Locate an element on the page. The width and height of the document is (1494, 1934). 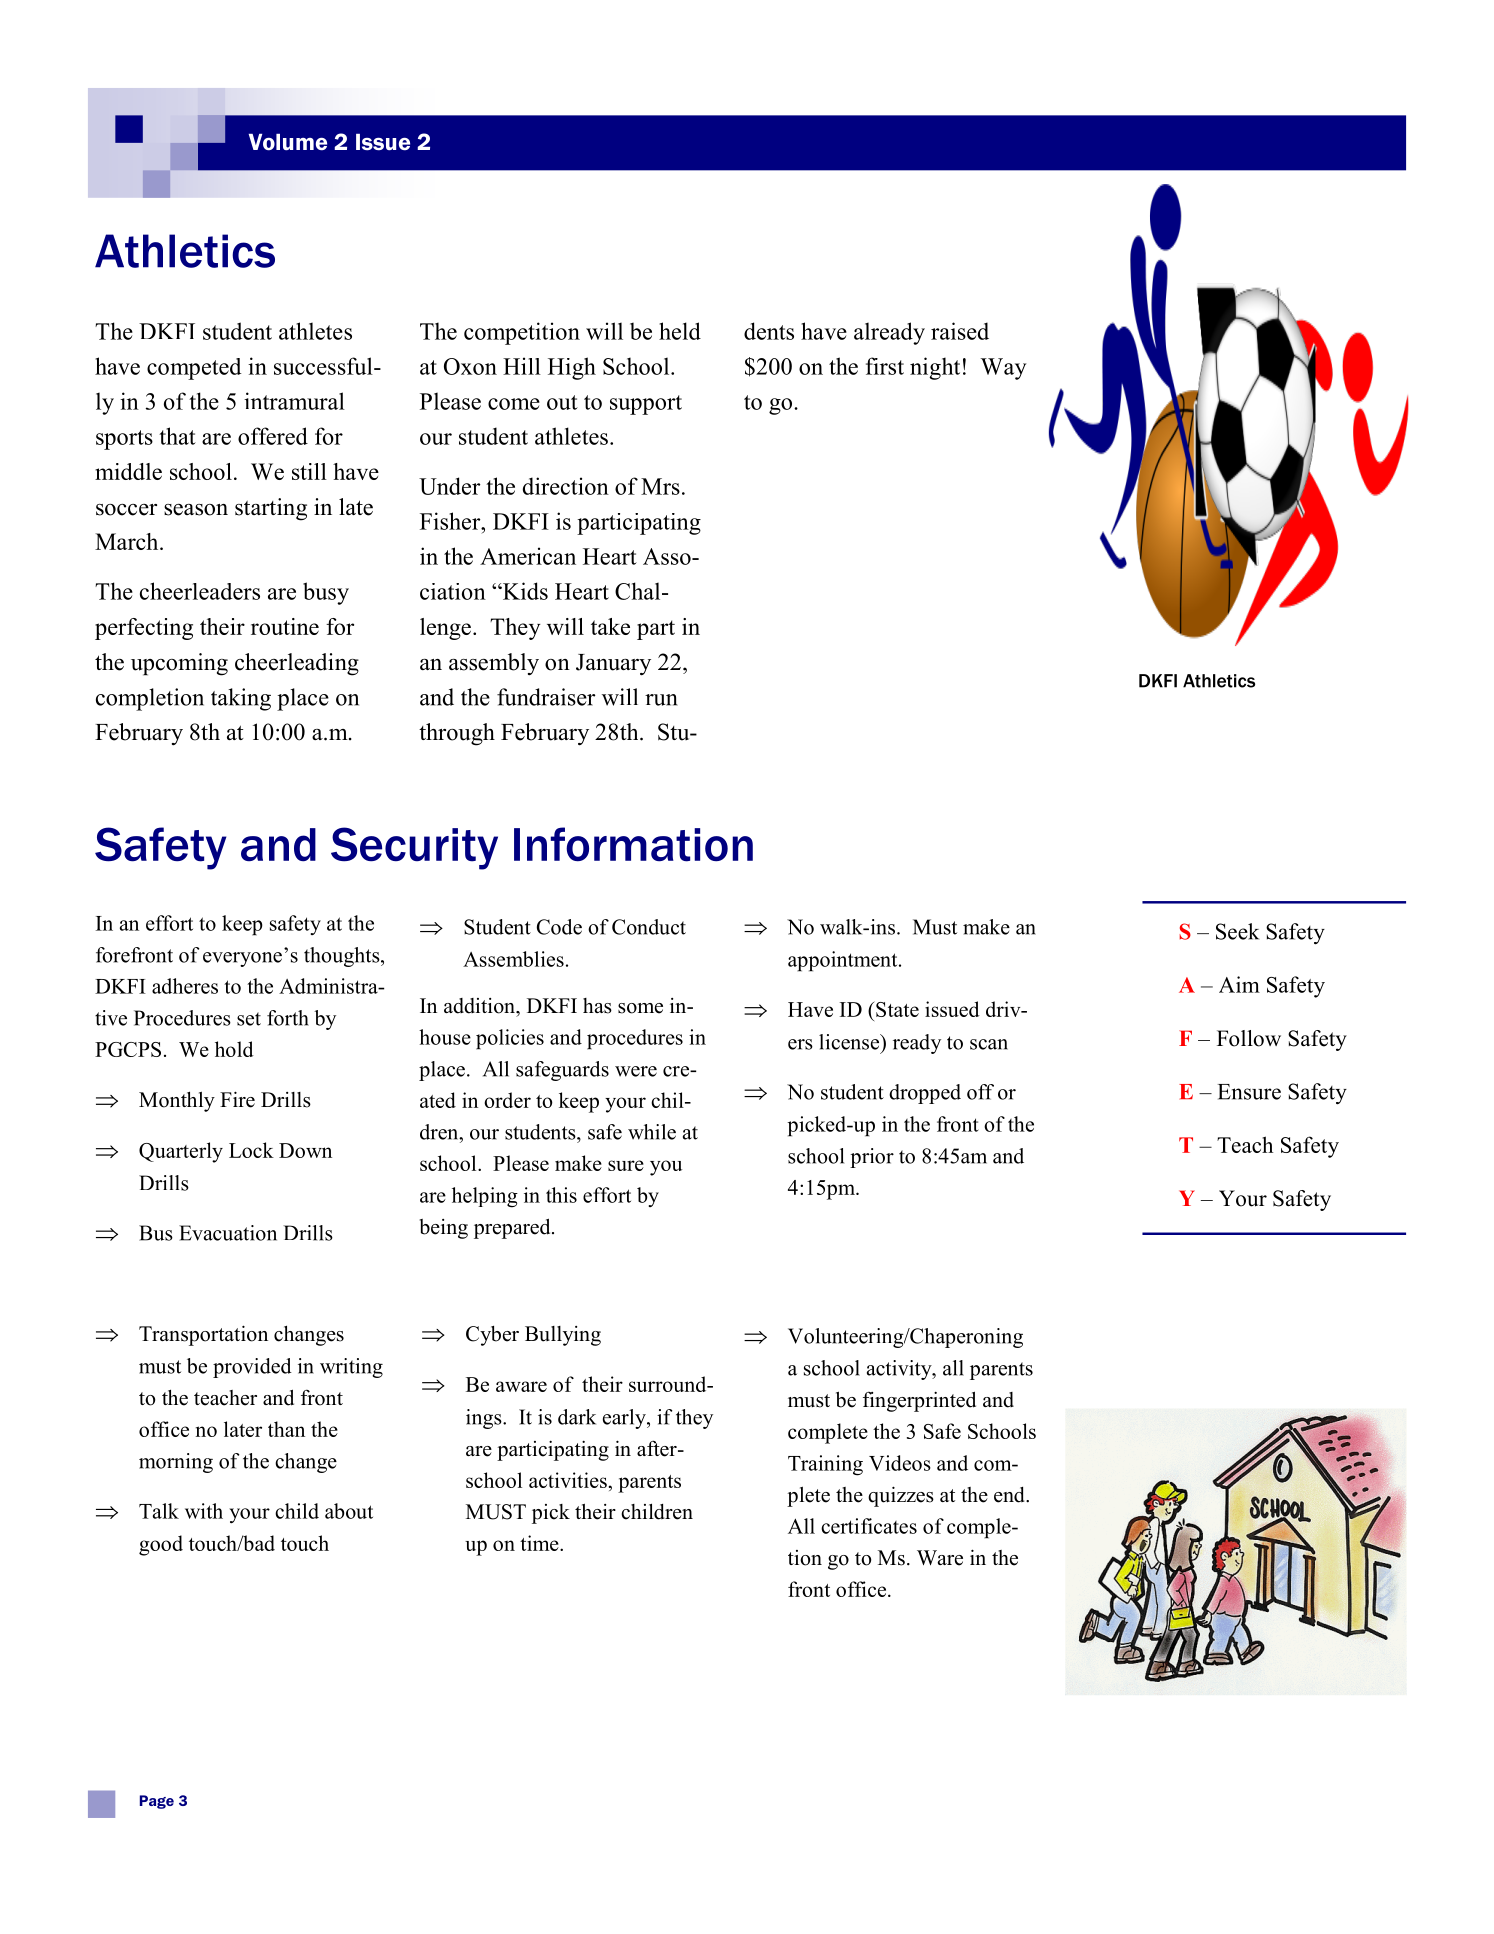
Way is located at coordinates (1003, 369).
